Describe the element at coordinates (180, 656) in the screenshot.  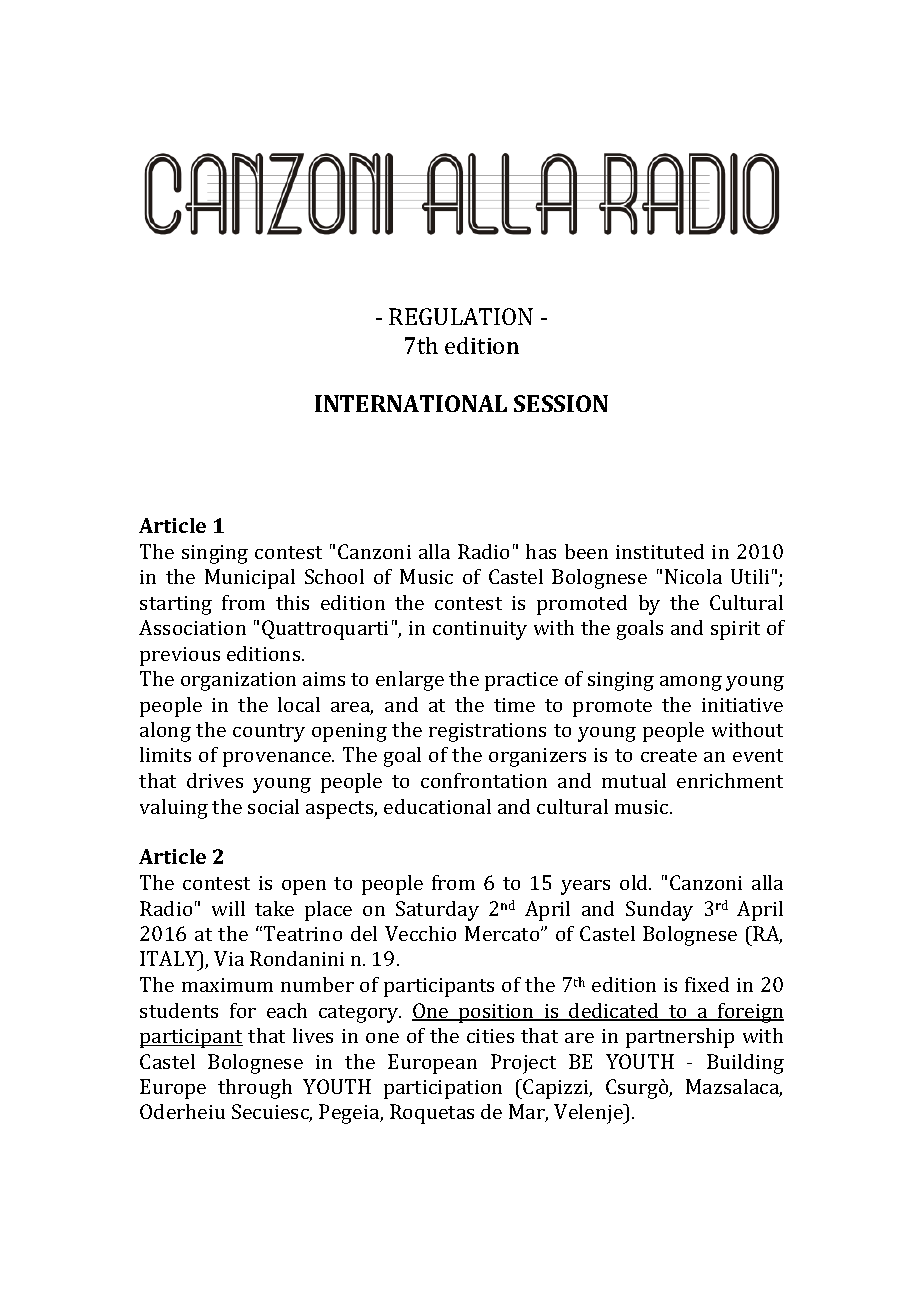
I see `previous` at that location.
